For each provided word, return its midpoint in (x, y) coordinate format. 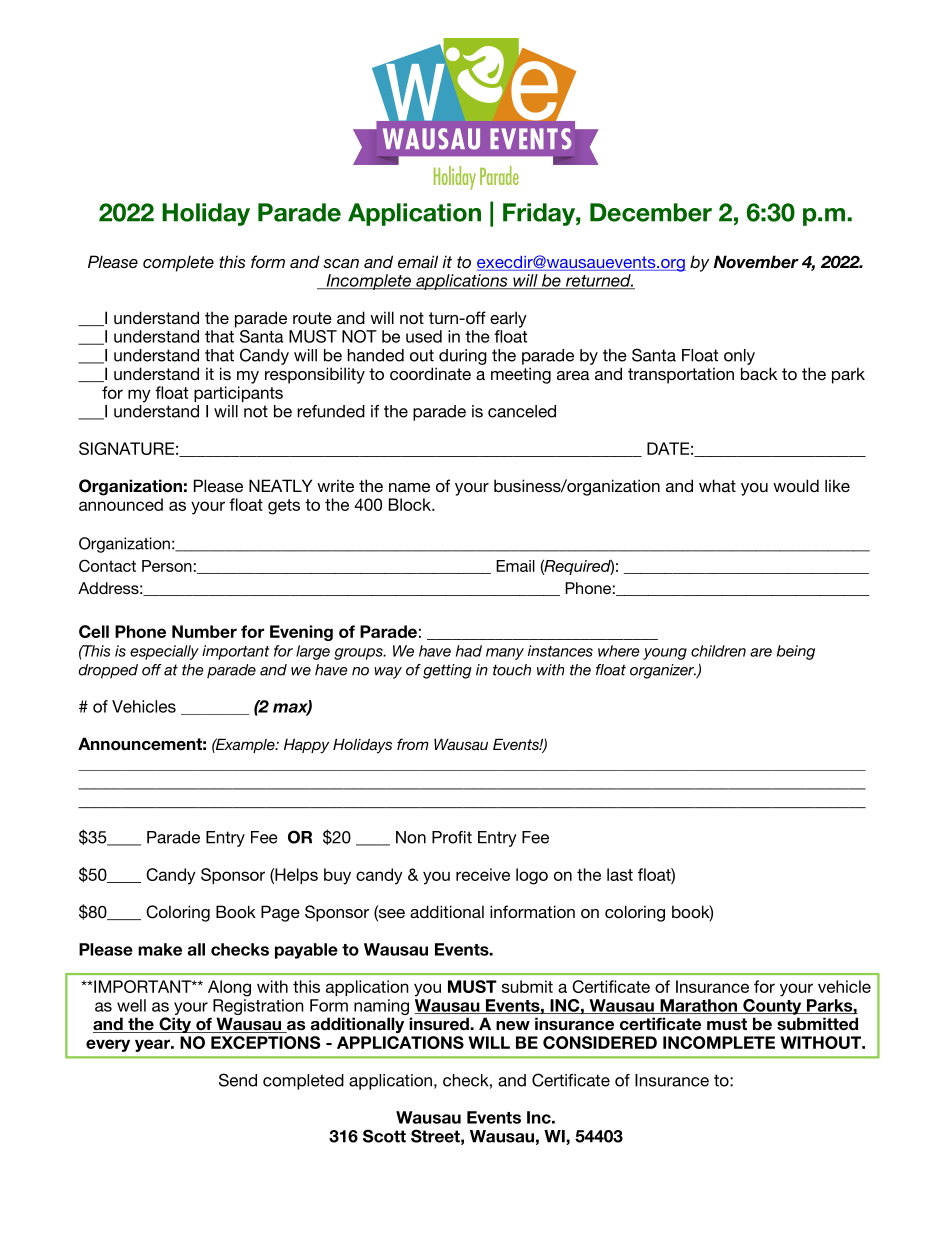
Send (238, 1080)
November (756, 261)
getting (447, 671)
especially (164, 652)
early (508, 319)
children (718, 651)
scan (341, 263)
